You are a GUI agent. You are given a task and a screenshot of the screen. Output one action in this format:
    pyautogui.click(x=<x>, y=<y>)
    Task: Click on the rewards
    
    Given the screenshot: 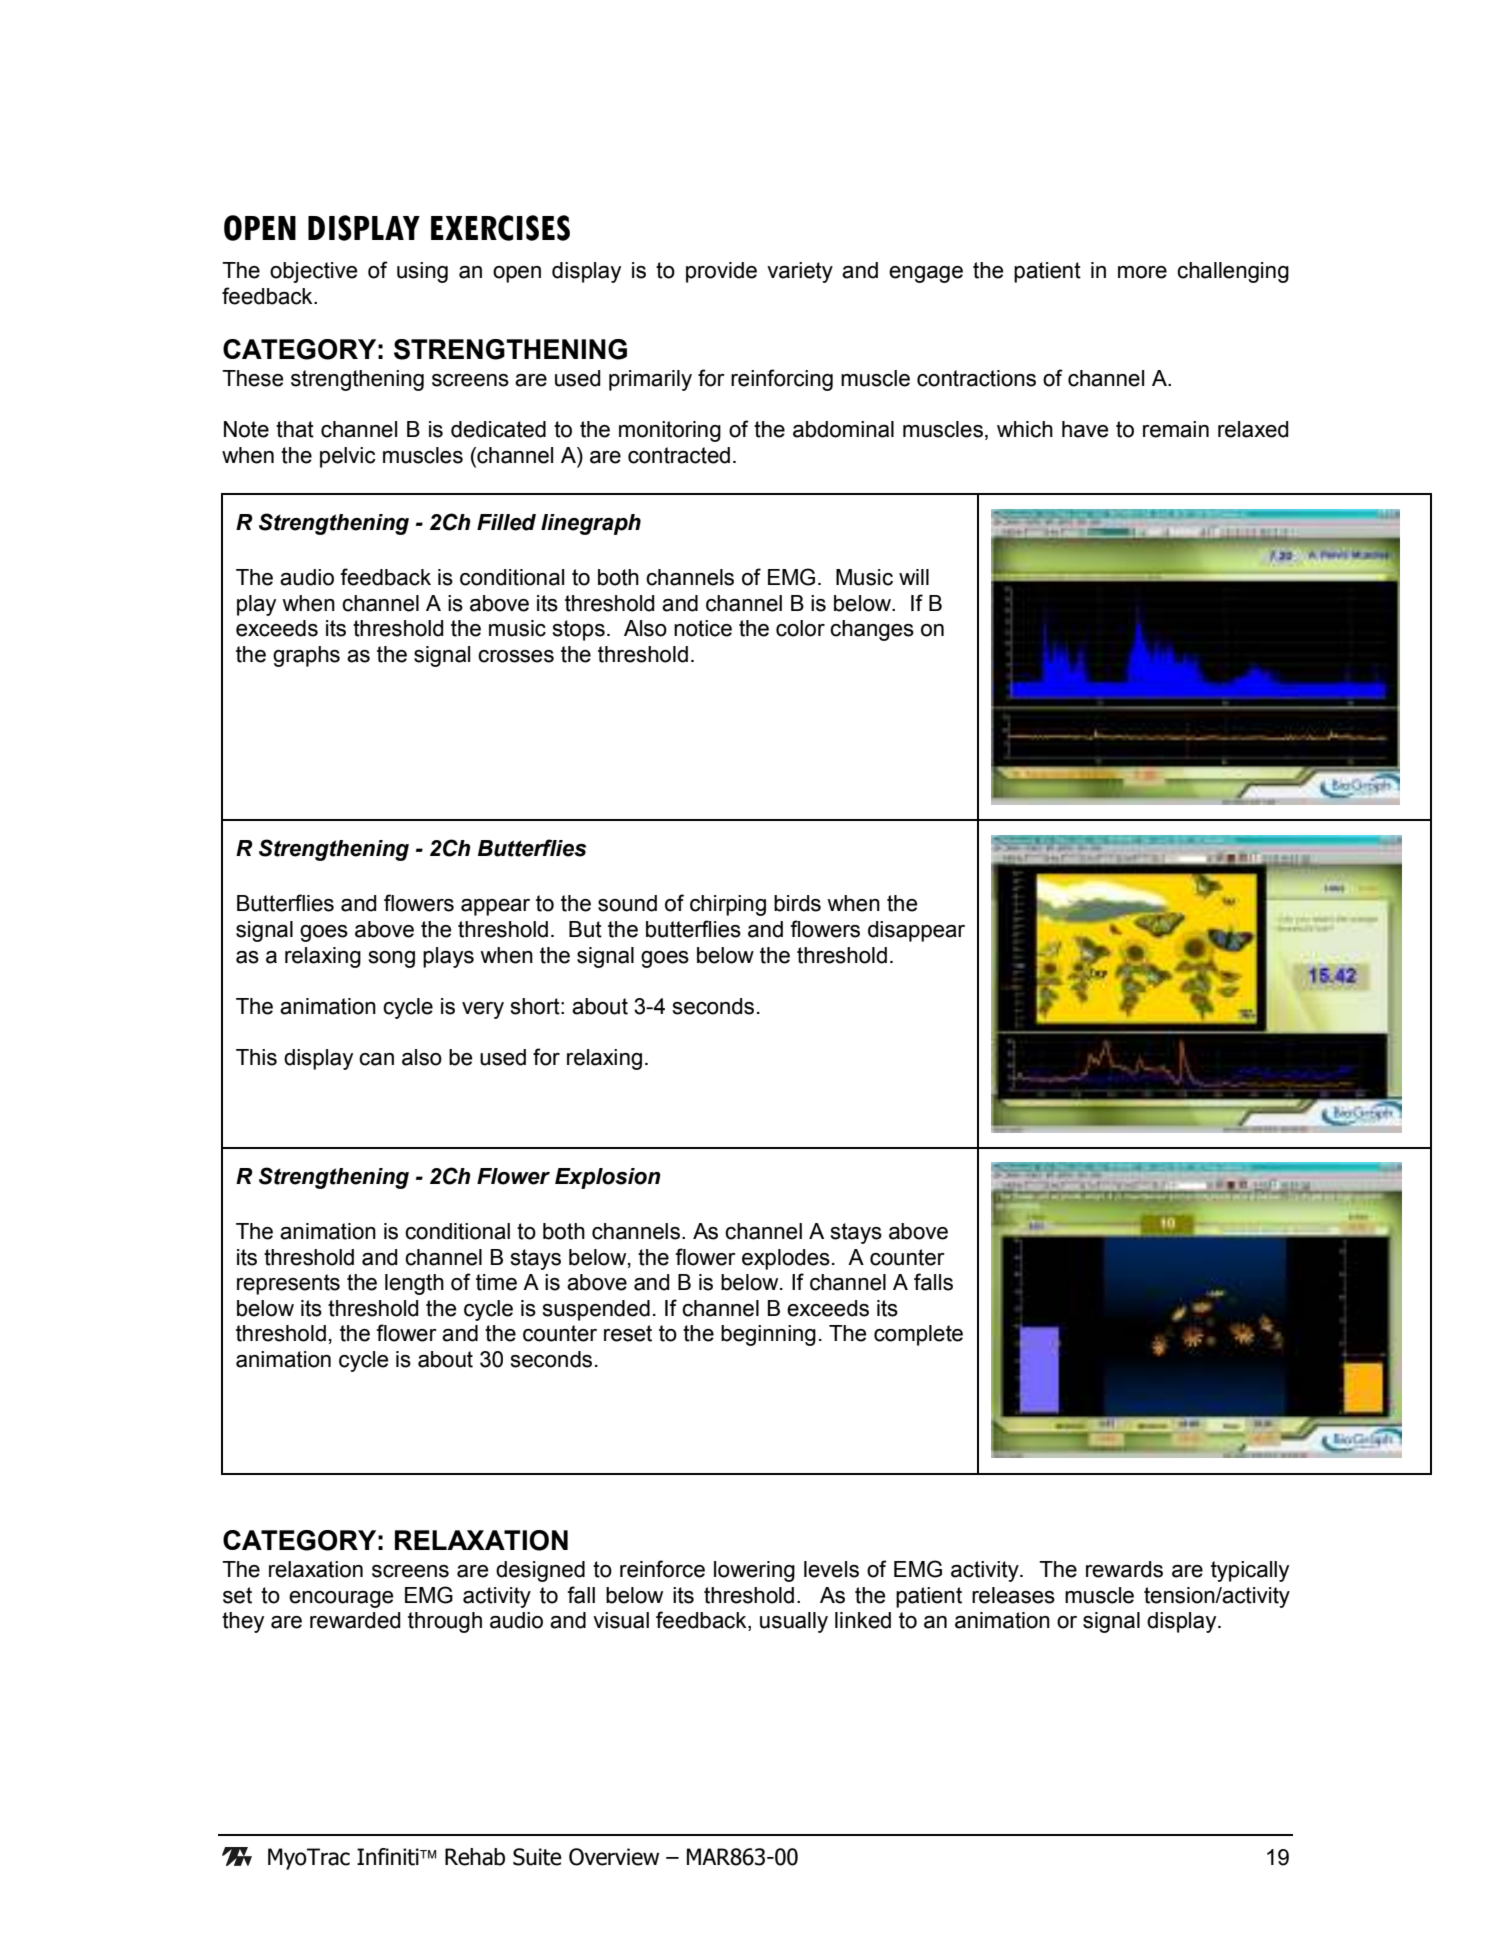 What is the action you would take?
    pyautogui.click(x=1124, y=1569)
